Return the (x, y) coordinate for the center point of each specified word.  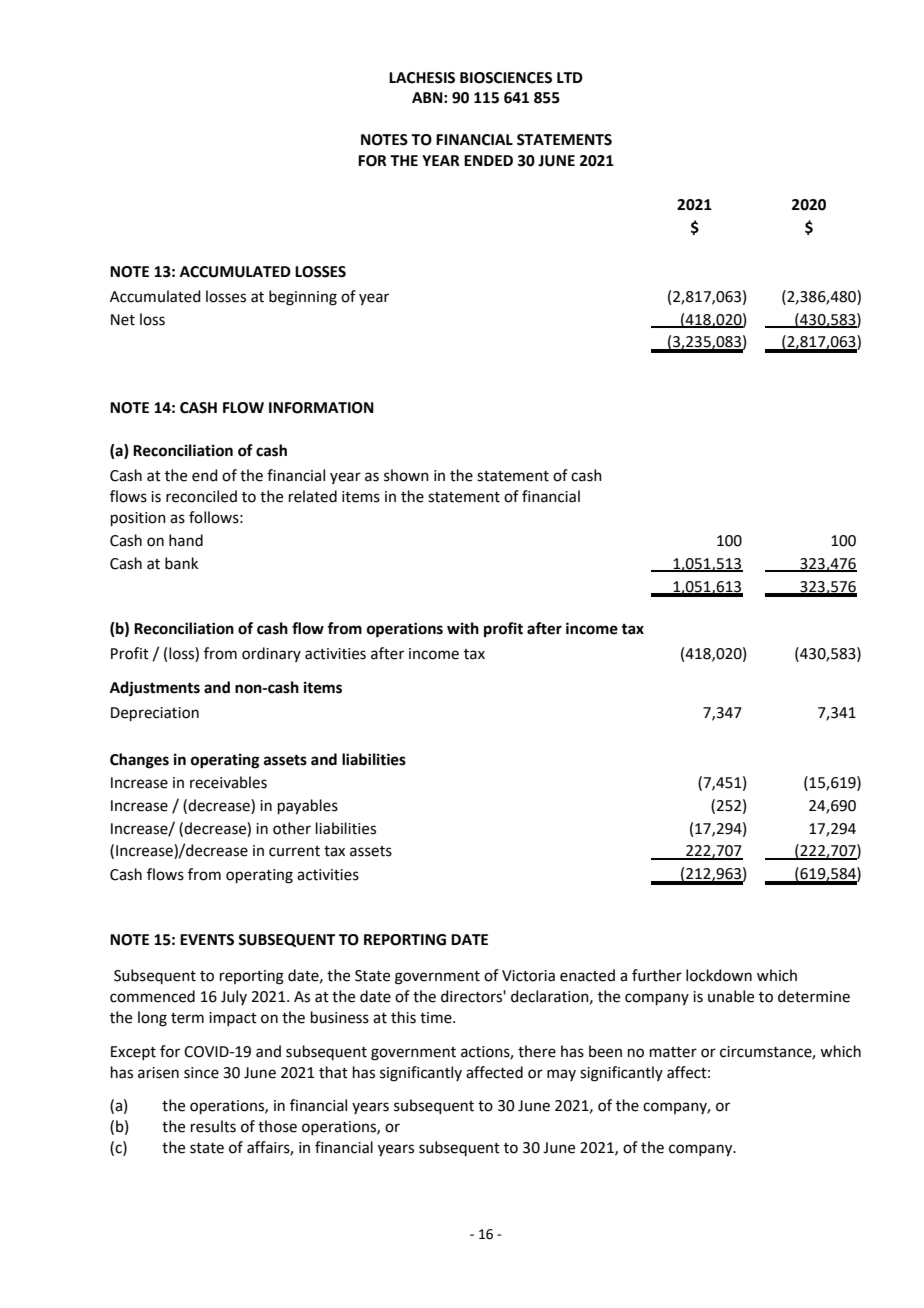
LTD (570, 77)
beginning (303, 298)
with (463, 628)
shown (406, 475)
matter (673, 1052)
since (201, 1073)
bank (181, 563)
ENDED (488, 160)
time (437, 1018)
